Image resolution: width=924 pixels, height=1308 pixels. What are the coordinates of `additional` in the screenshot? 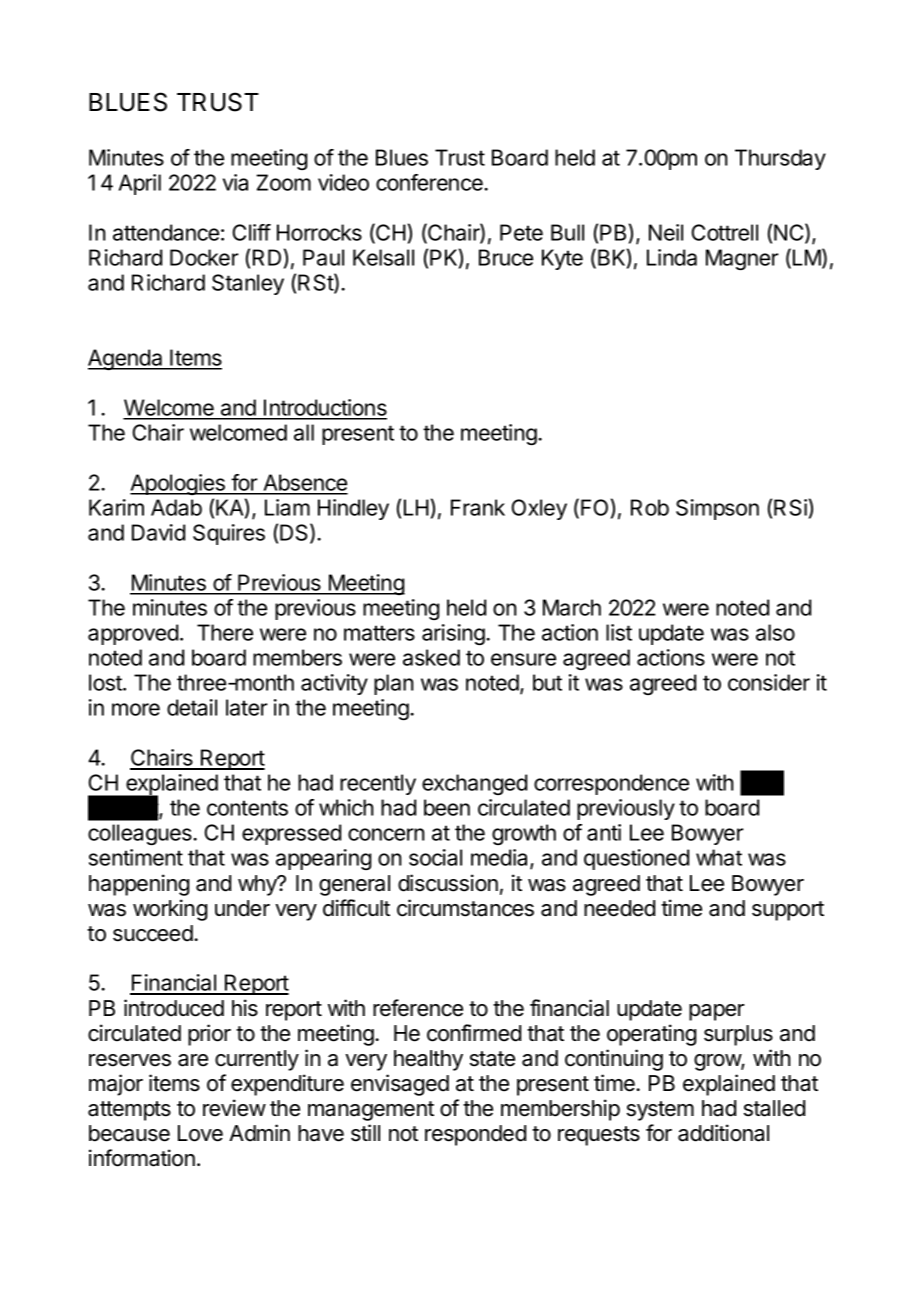 It's located at (723, 1133).
